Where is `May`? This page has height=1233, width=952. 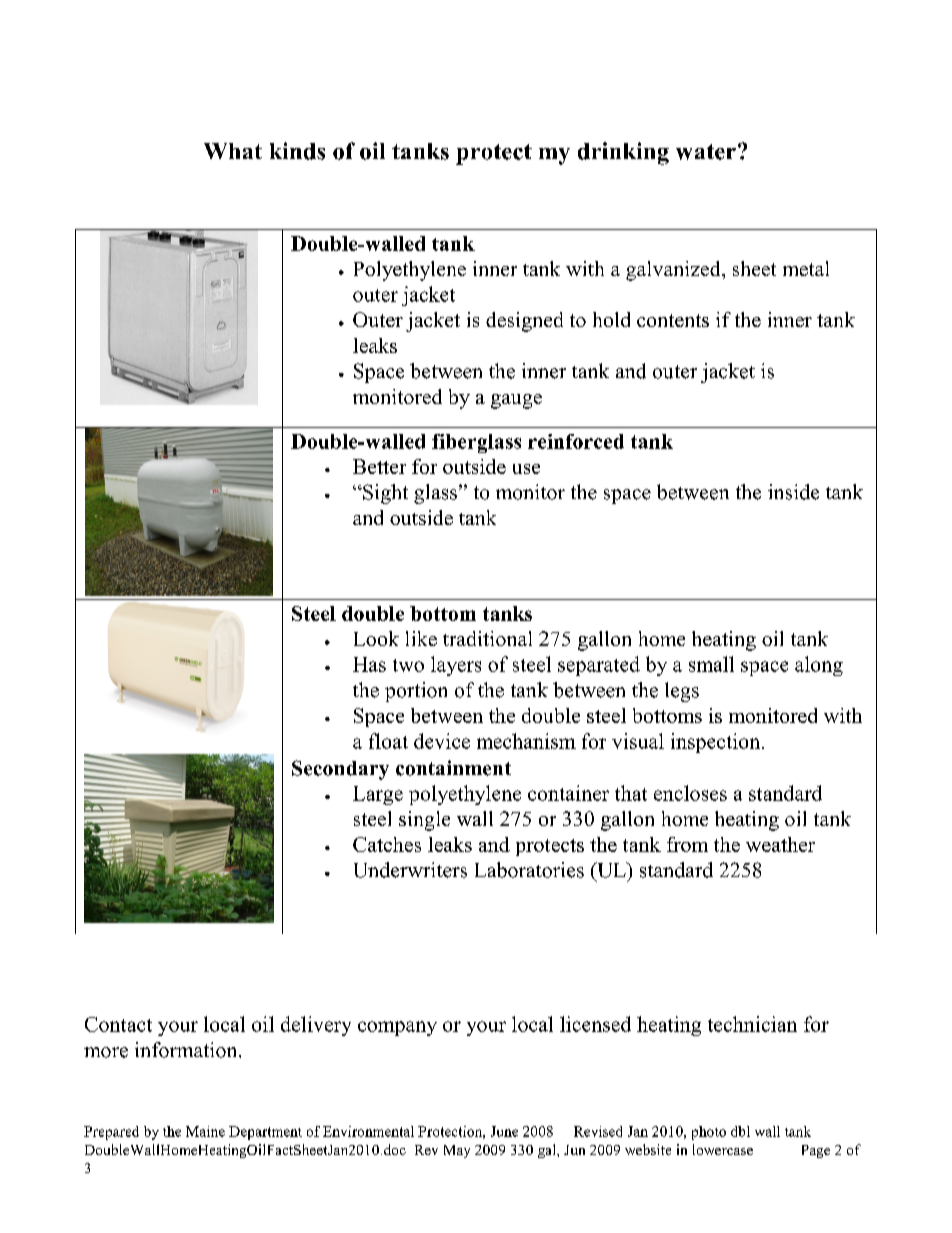 May is located at coordinates (457, 1151).
